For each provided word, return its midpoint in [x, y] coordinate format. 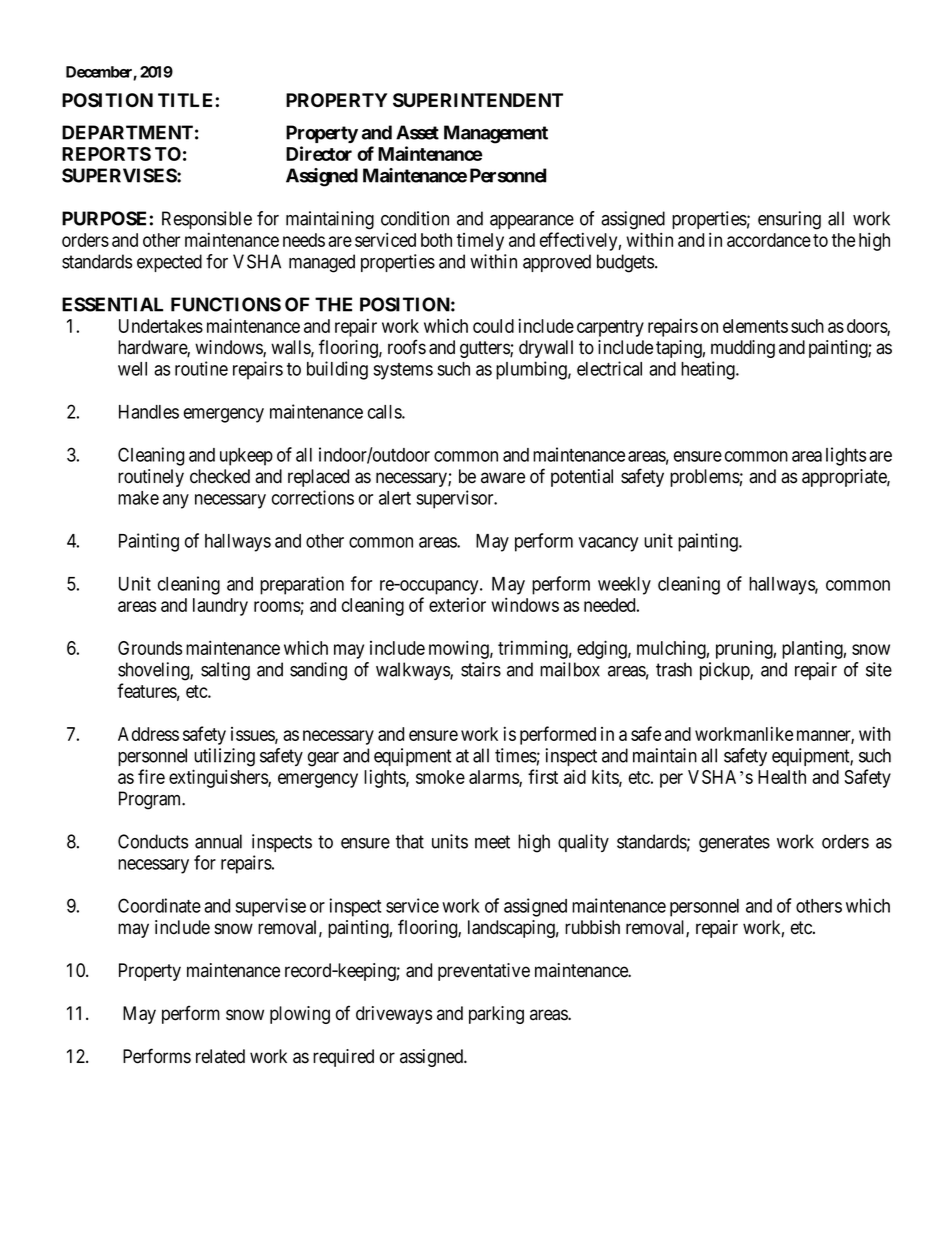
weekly [624, 586]
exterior [457, 604]
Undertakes [161, 326]
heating [709, 370]
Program [151, 800]
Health [782, 777]
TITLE [187, 100]
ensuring [789, 220]
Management [496, 134]
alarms [494, 778]
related [220, 1056]
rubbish [592, 927]
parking [496, 1015]
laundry [220, 607]
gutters [485, 349]
